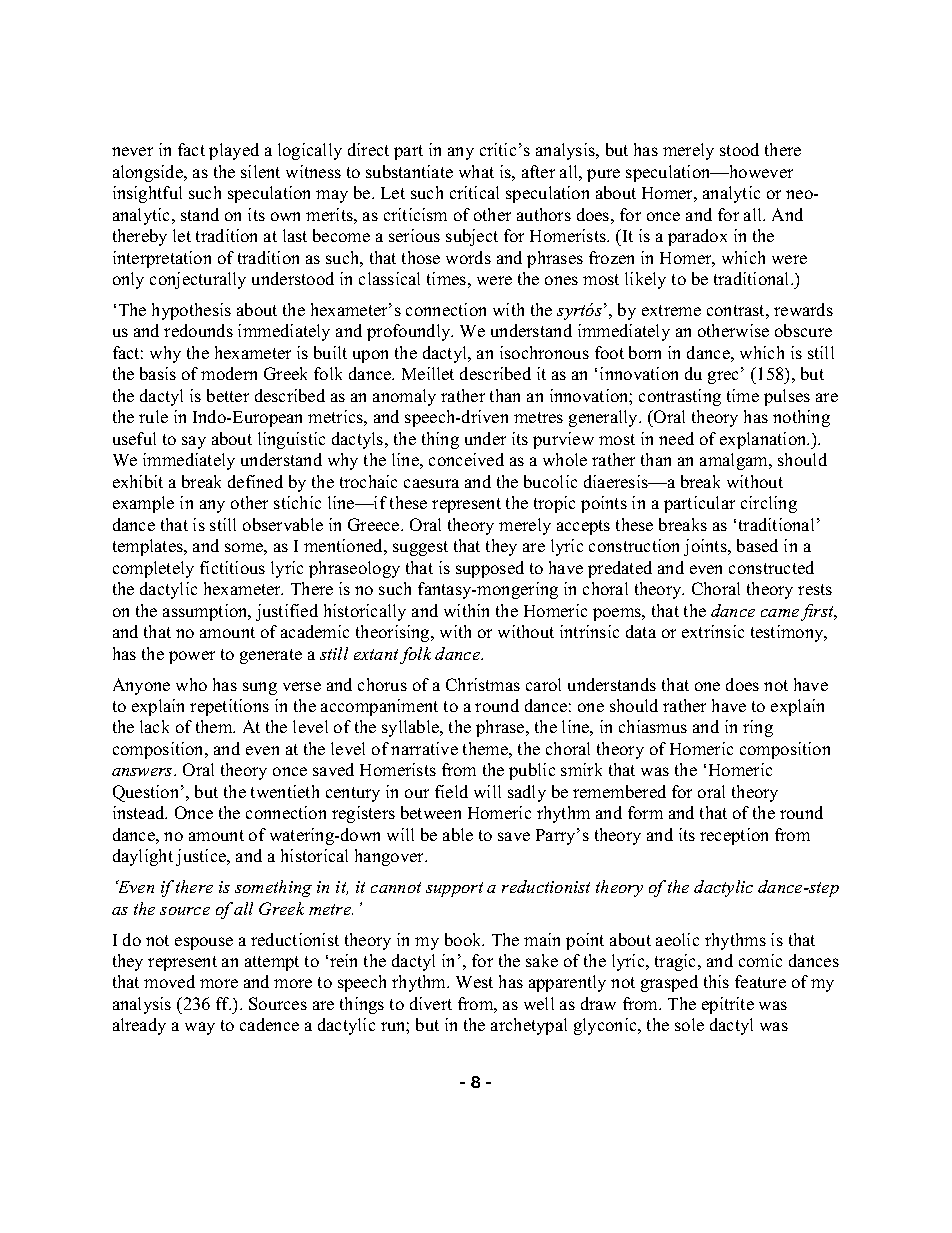 The height and width of the page is (1233, 952). Describe the element at coordinates (697, 237) in the page. I see `paradox` at that location.
